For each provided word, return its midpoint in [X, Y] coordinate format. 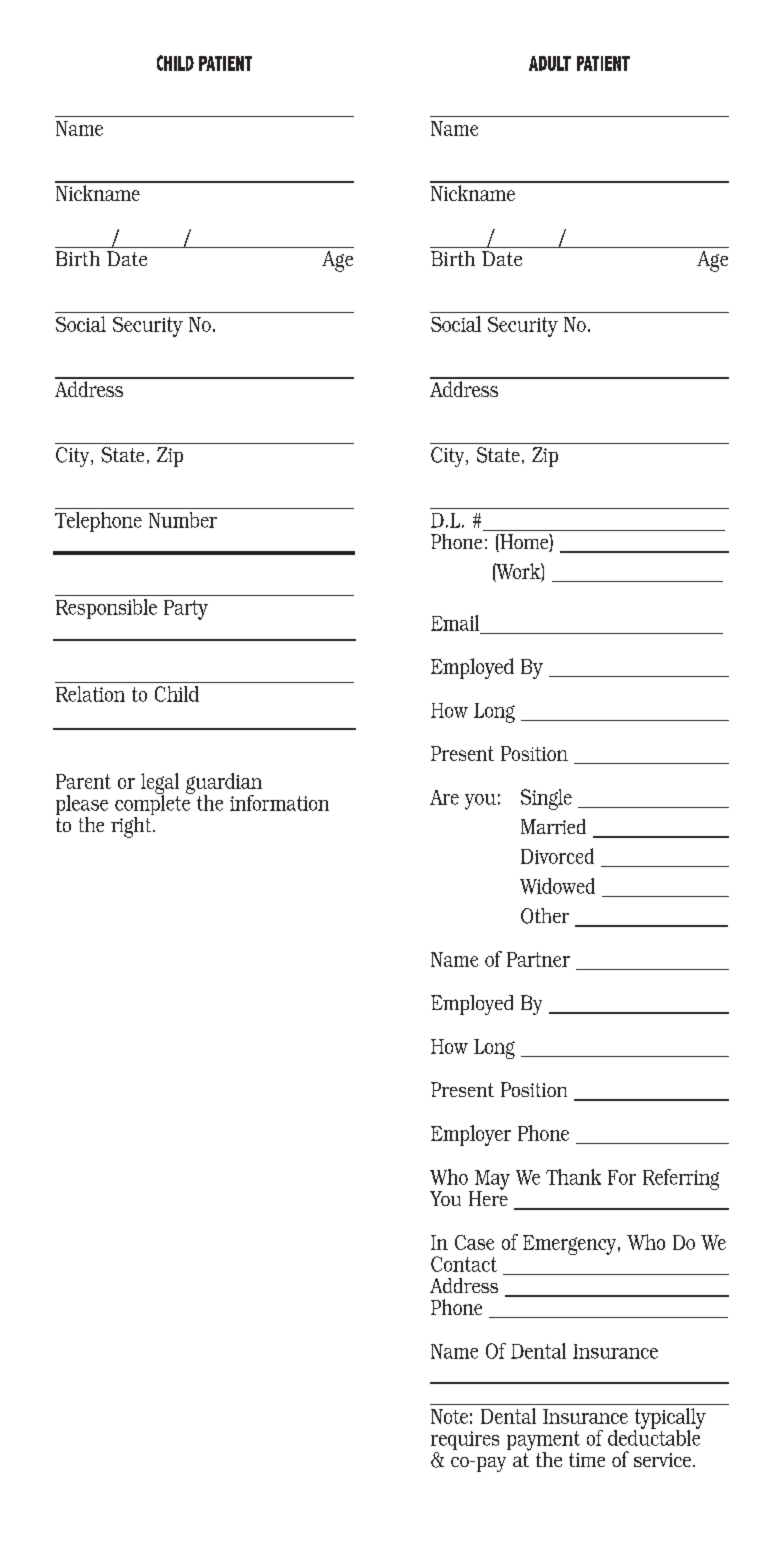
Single [546, 799]
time [587, 1460]
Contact [464, 1264]
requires [465, 1442]
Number [183, 520]
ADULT [550, 63]
